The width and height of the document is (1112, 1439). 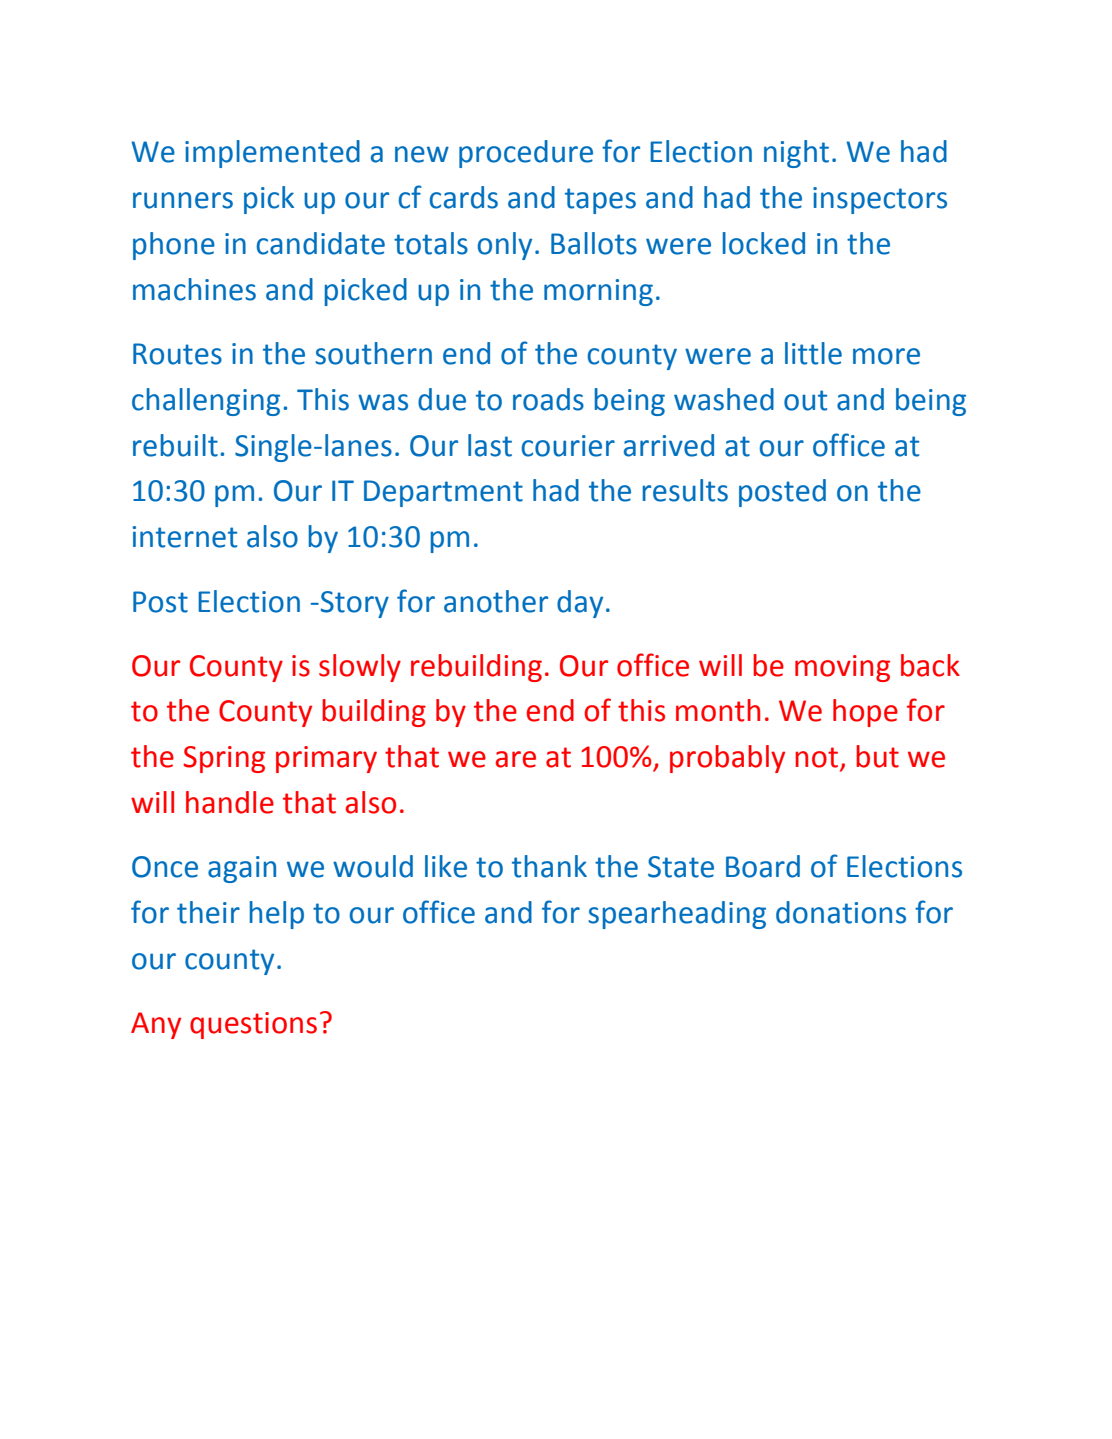 What do you see at coordinates (353, 604) in the document?
I see `Story` at bounding box center [353, 604].
